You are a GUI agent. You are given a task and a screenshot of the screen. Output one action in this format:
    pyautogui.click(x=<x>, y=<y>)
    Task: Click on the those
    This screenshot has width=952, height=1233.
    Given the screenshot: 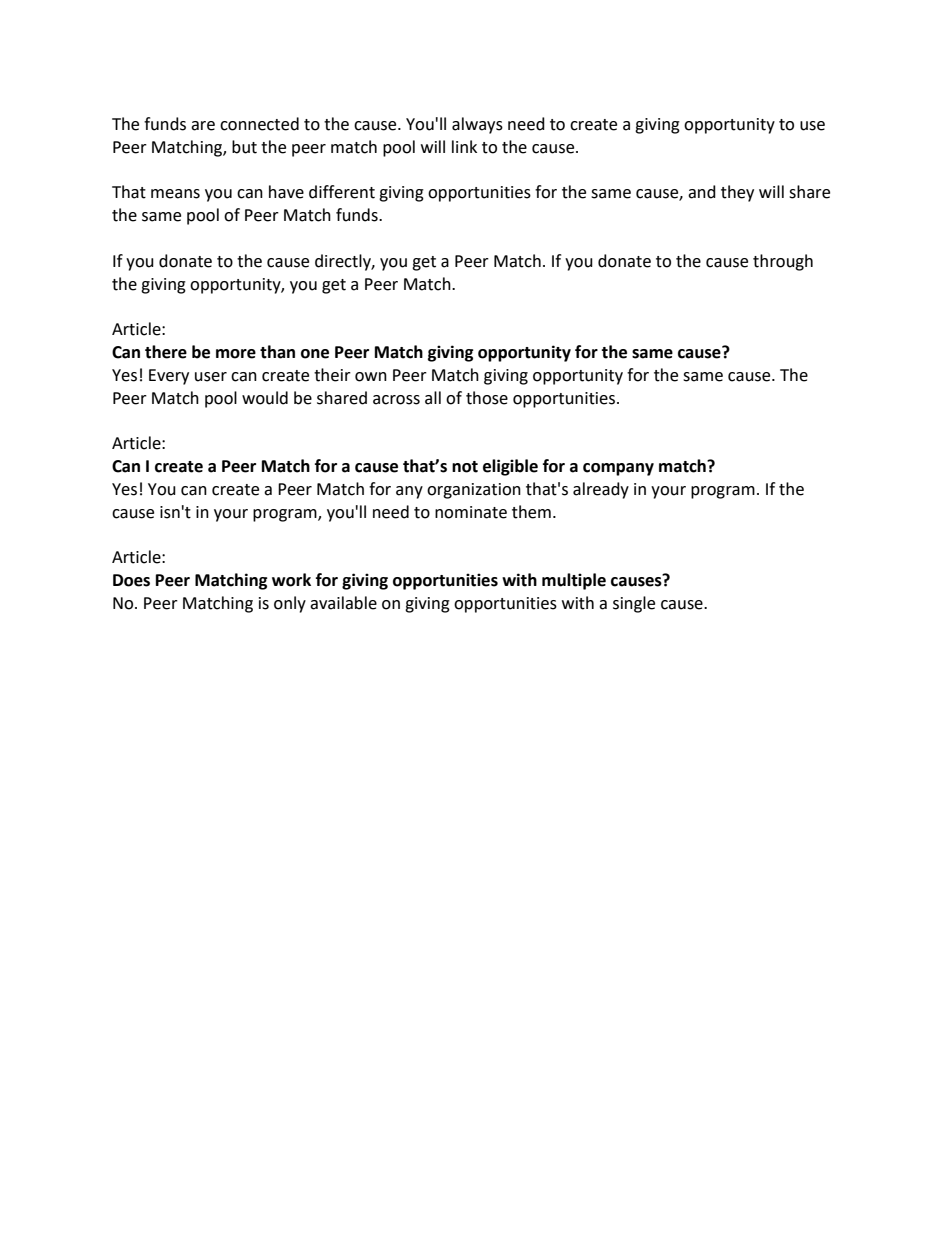 What is the action you would take?
    pyautogui.click(x=487, y=398)
